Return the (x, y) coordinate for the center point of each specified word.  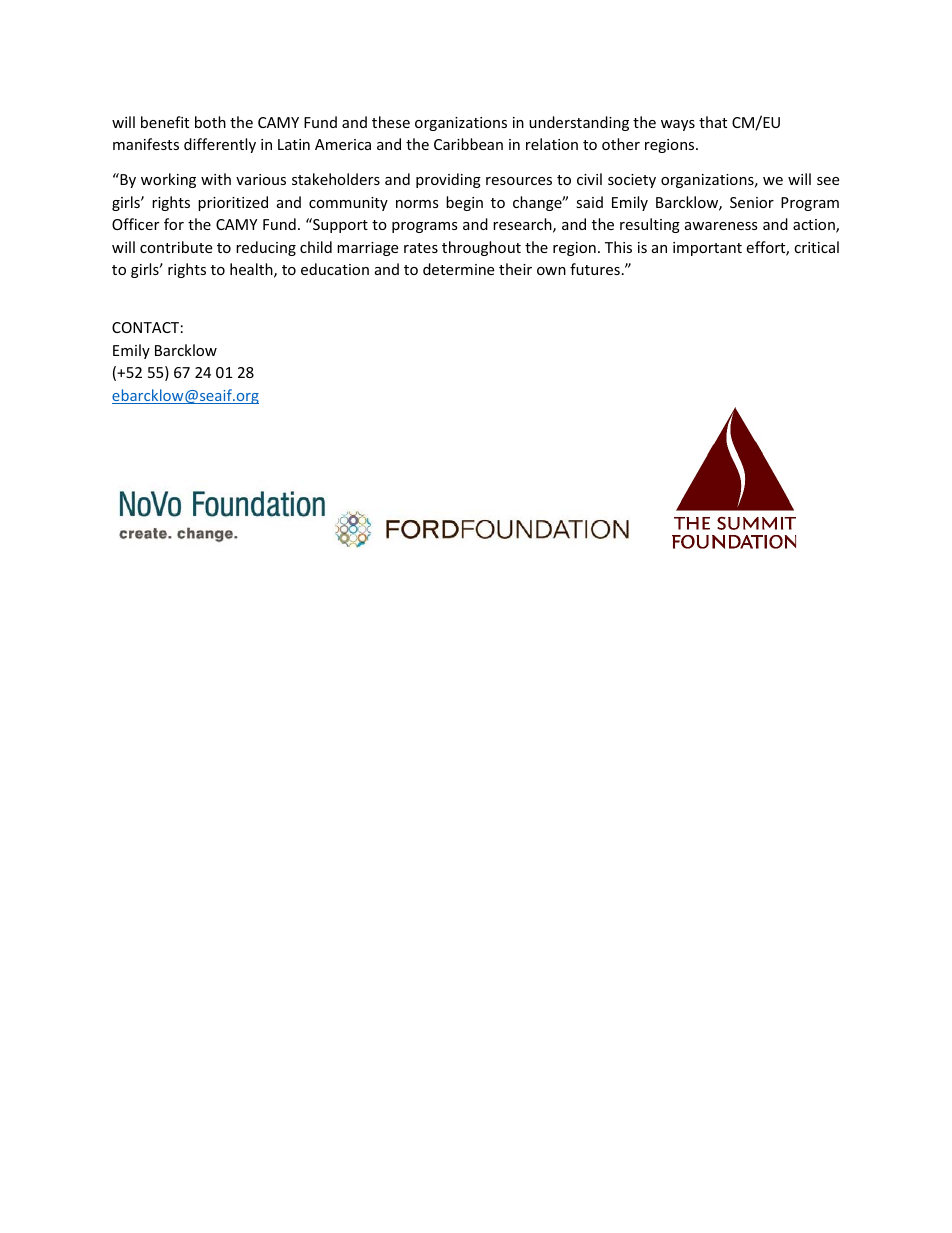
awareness (721, 226)
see (828, 181)
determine (458, 269)
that (713, 122)
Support (339, 225)
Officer (135, 224)
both (210, 122)
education (335, 269)
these (391, 122)
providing (448, 180)
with (216, 179)
